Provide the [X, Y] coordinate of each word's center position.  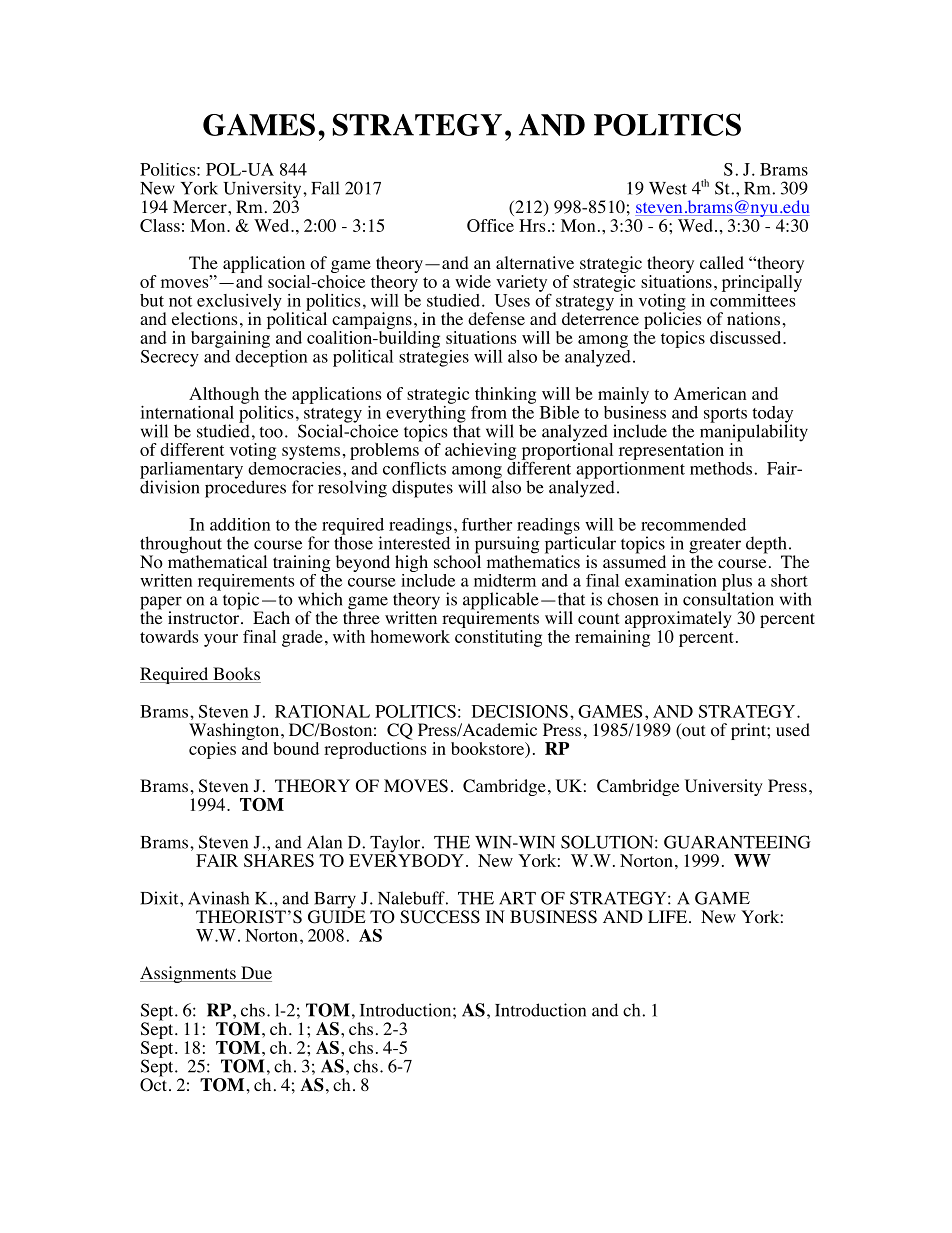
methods [721, 468]
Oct [153, 1084]
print [749, 731]
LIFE [667, 916]
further [487, 524]
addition [240, 524]
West [668, 188]
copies [212, 750]
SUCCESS [440, 917]
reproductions [375, 750]
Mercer [201, 206]
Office [490, 225]
